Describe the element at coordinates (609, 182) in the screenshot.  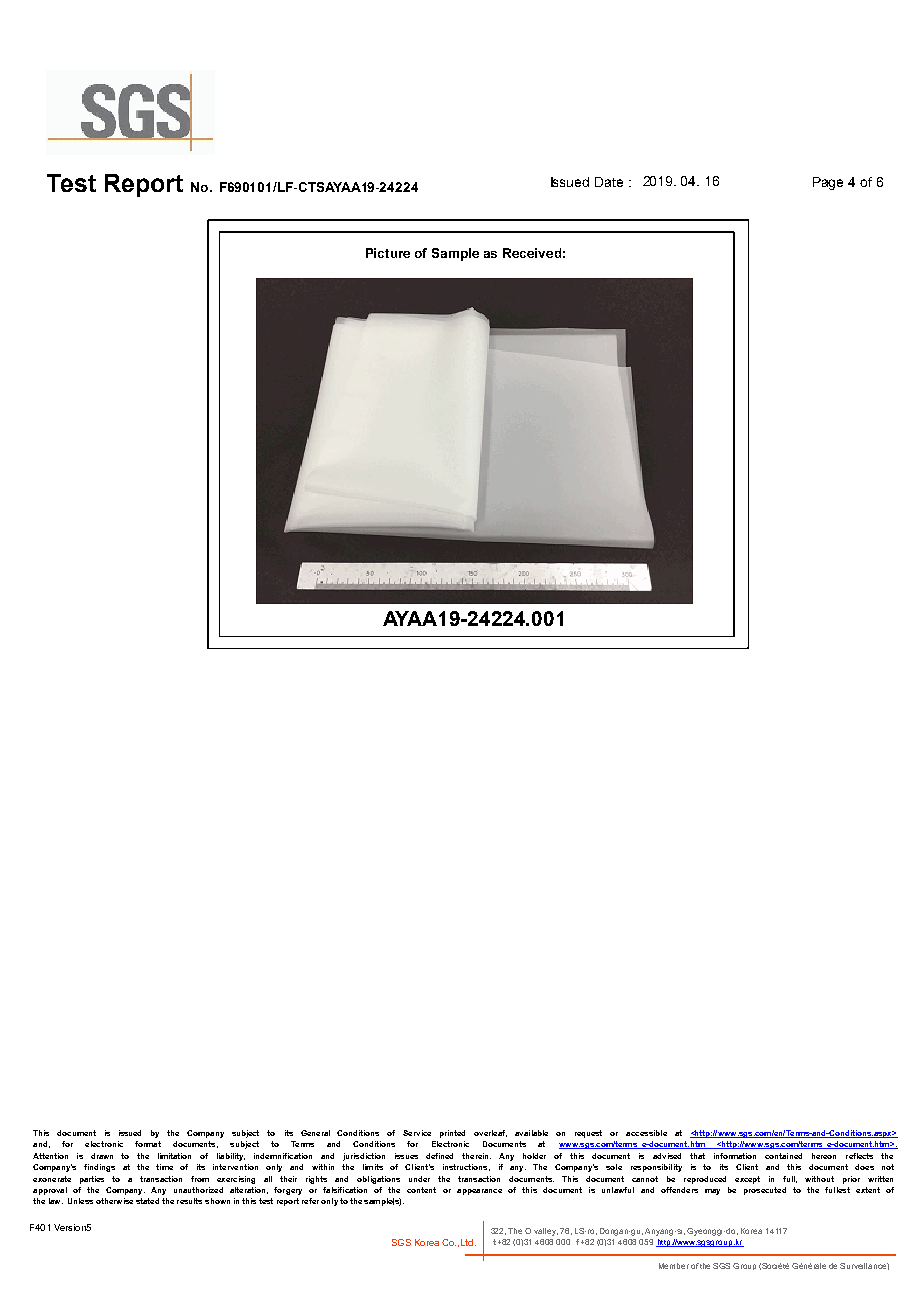
I see `Date` at that location.
